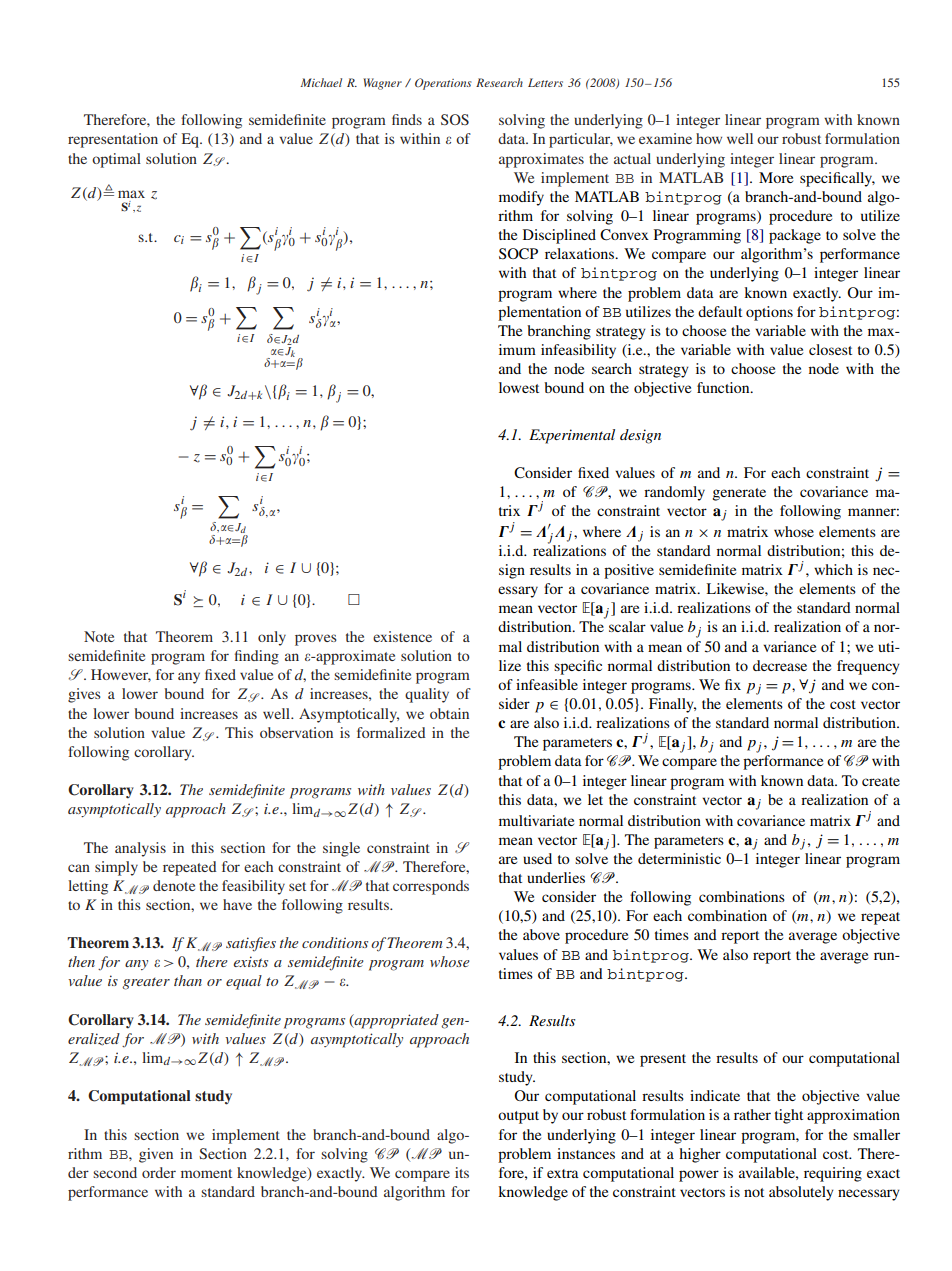  What do you see at coordinates (455, 119) in the screenshot?
I see `SOS` at bounding box center [455, 119].
